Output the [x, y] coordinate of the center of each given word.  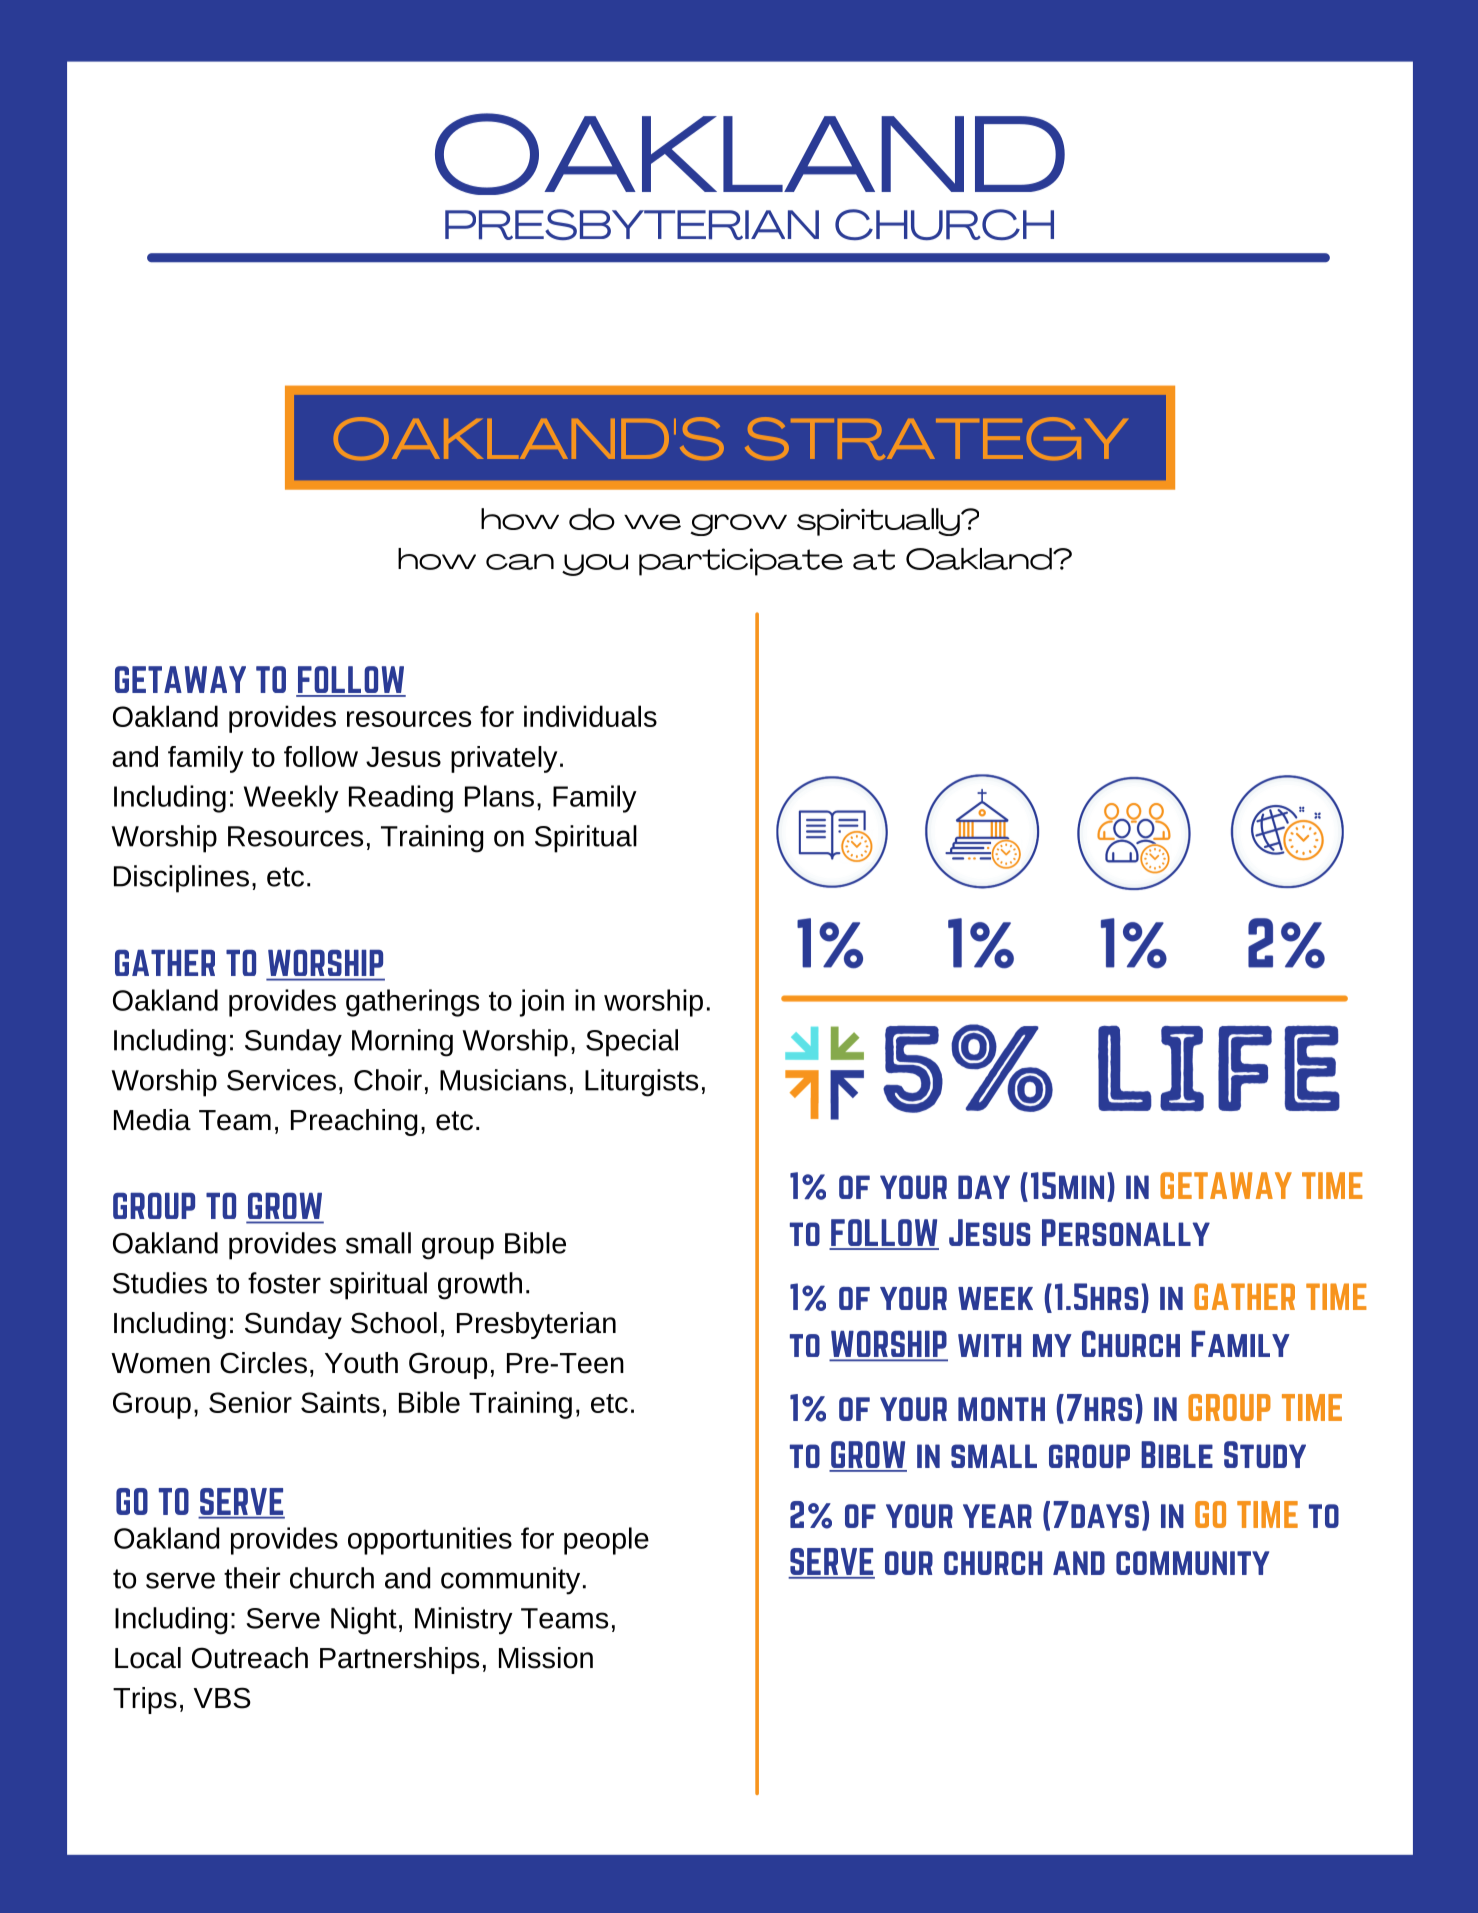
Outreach [250, 1658]
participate [741, 562]
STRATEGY [936, 438]
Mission [546, 1658]
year [997, 1516]
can [520, 562]
